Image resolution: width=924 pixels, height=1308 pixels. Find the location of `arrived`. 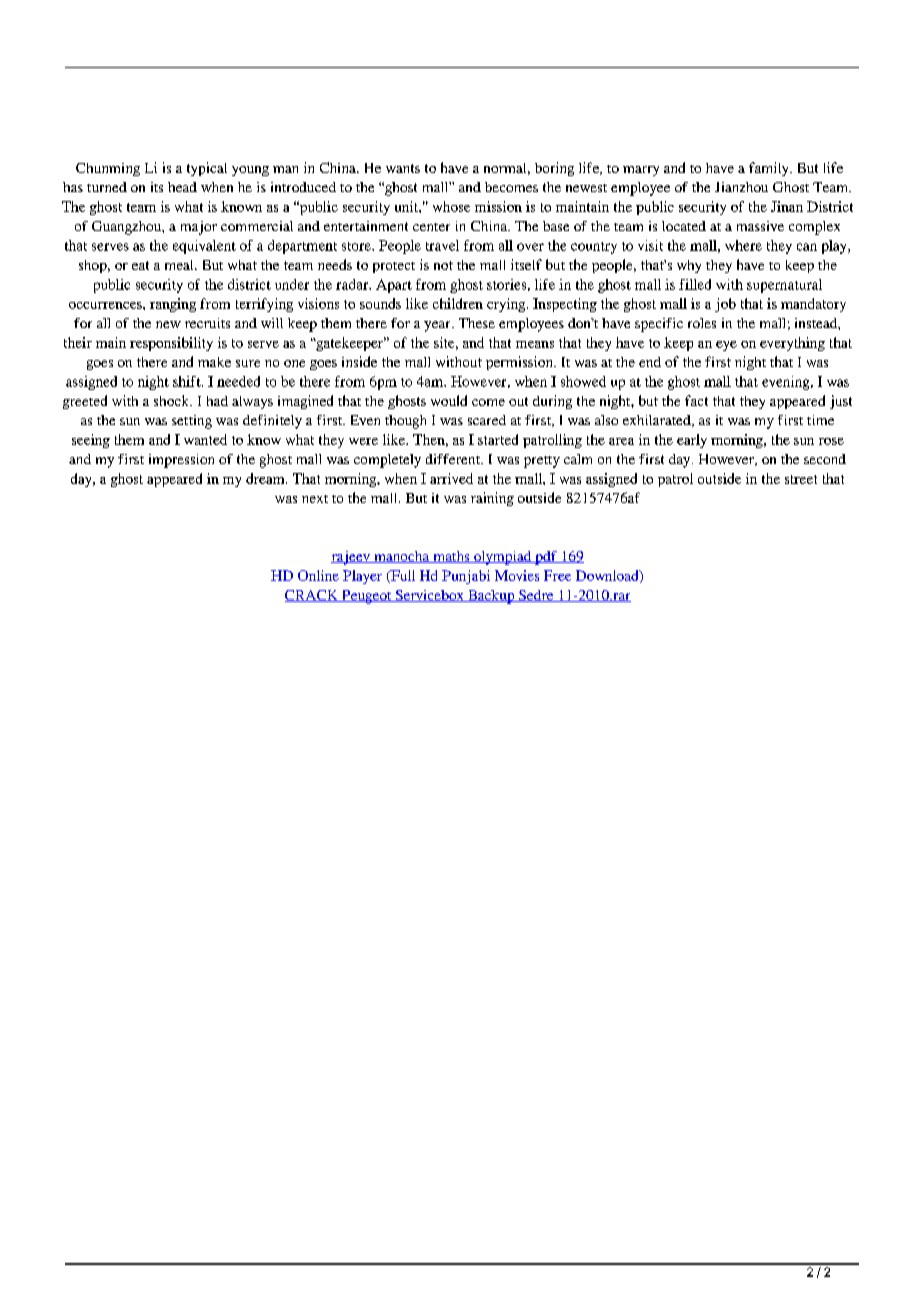

arrived is located at coordinates (451, 478).
